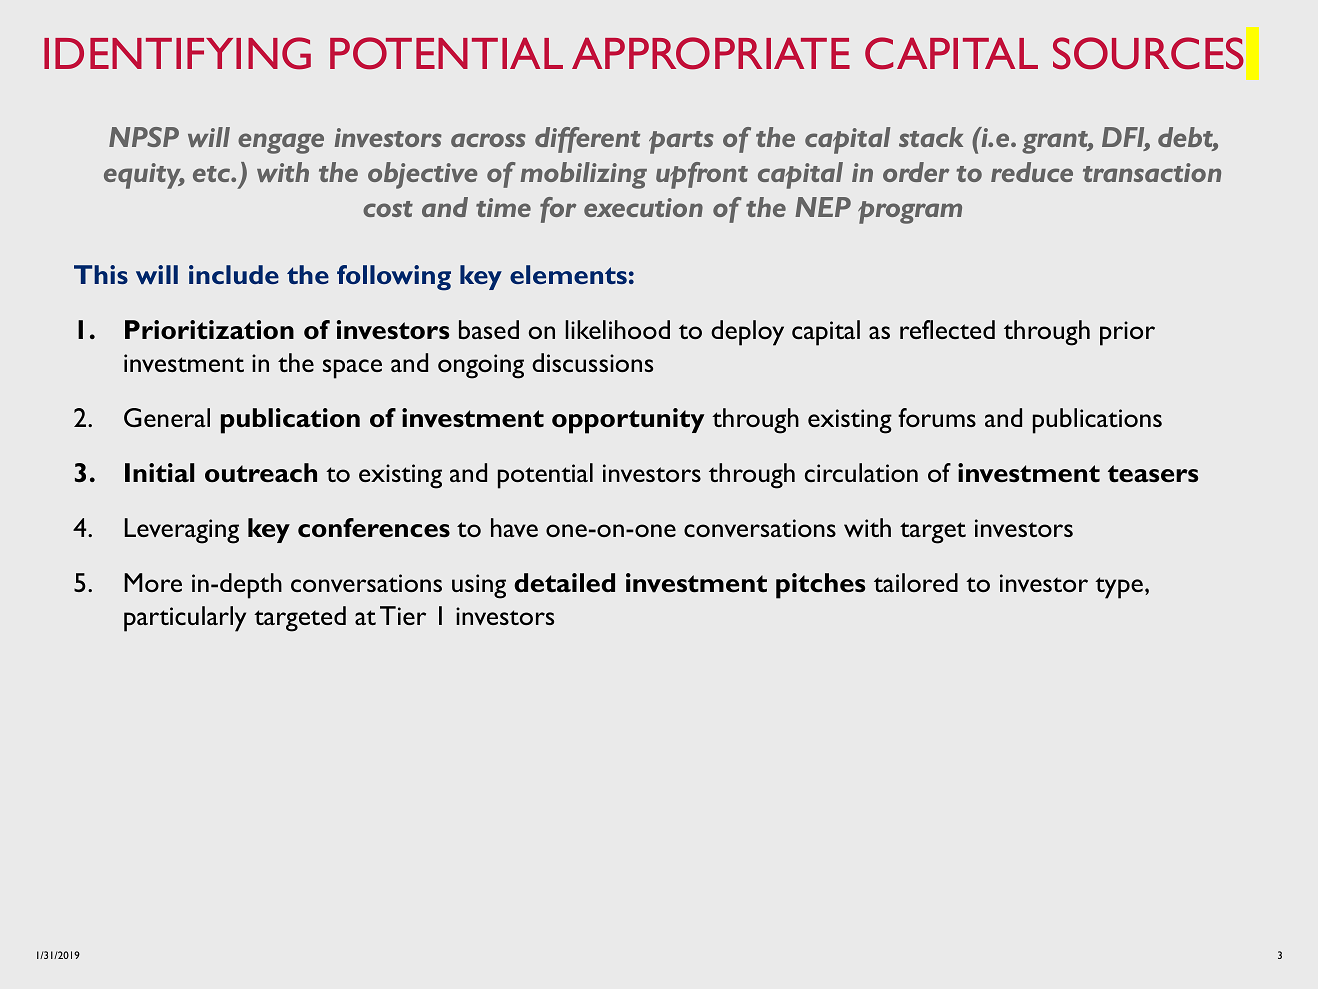 The image size is (1318, 989). I want to click on teasers, so click(1153, 474).
